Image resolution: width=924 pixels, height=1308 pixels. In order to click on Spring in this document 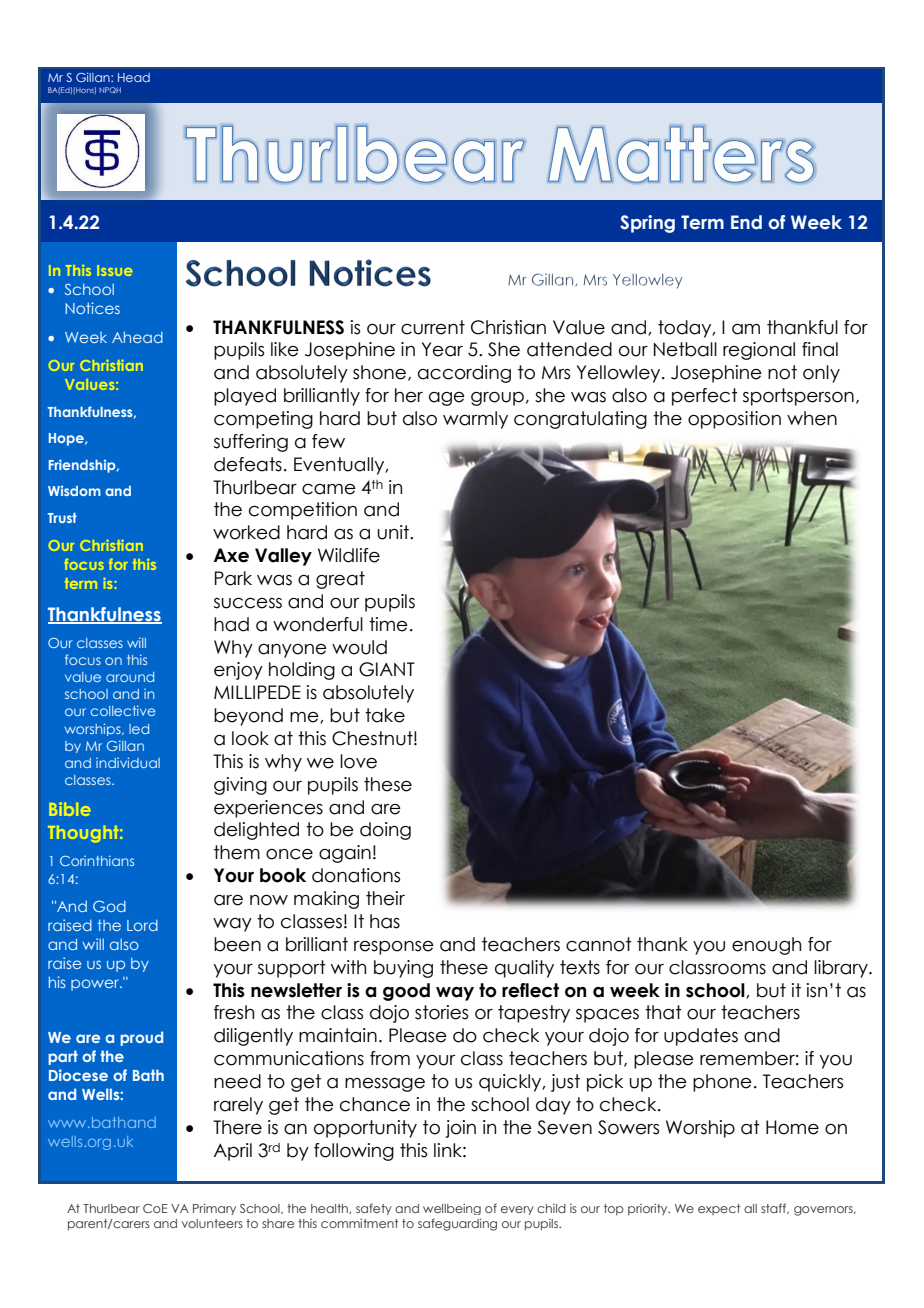, I will do `click(647, 224)`.
